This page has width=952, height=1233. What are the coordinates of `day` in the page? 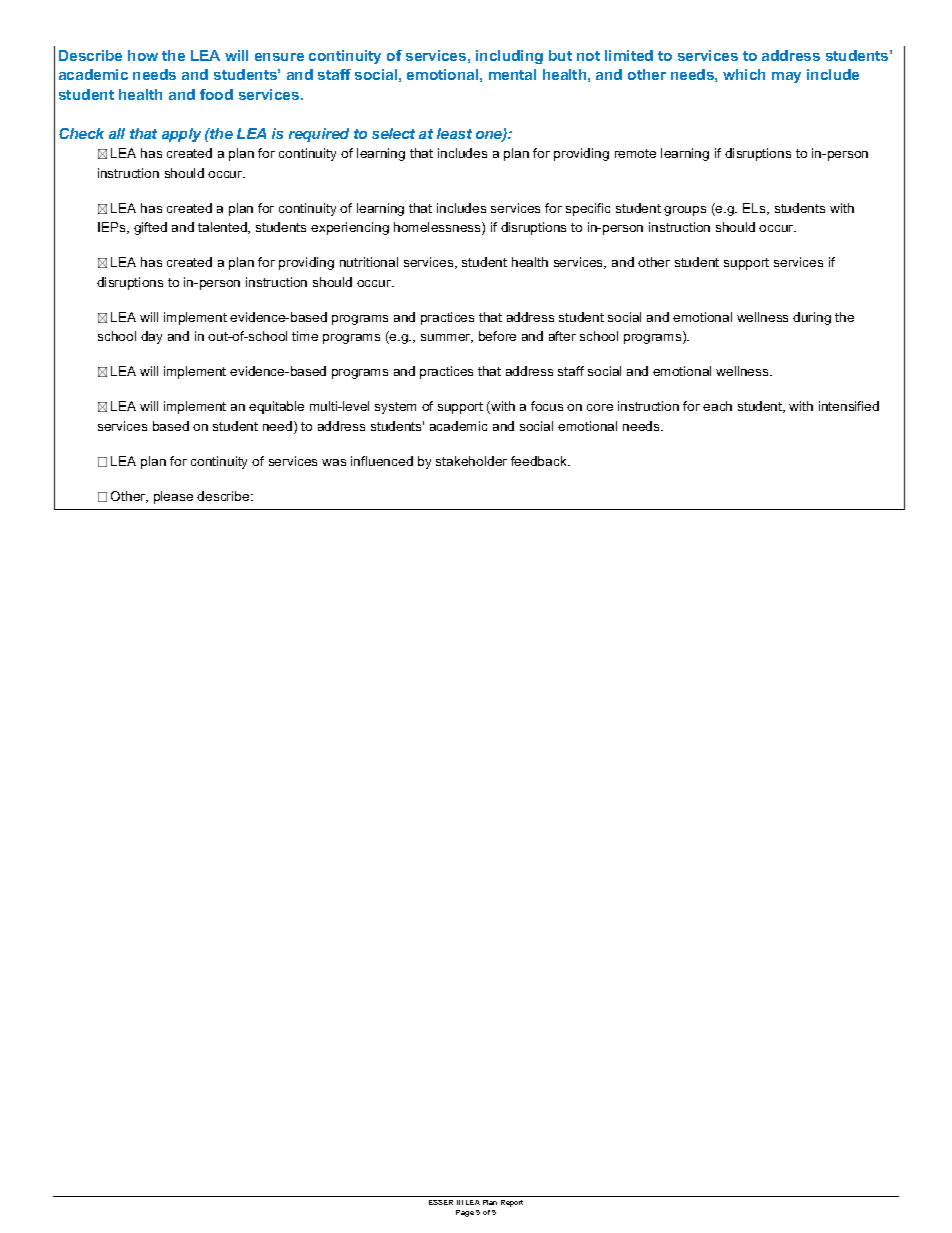 It's located at (151, 337).
